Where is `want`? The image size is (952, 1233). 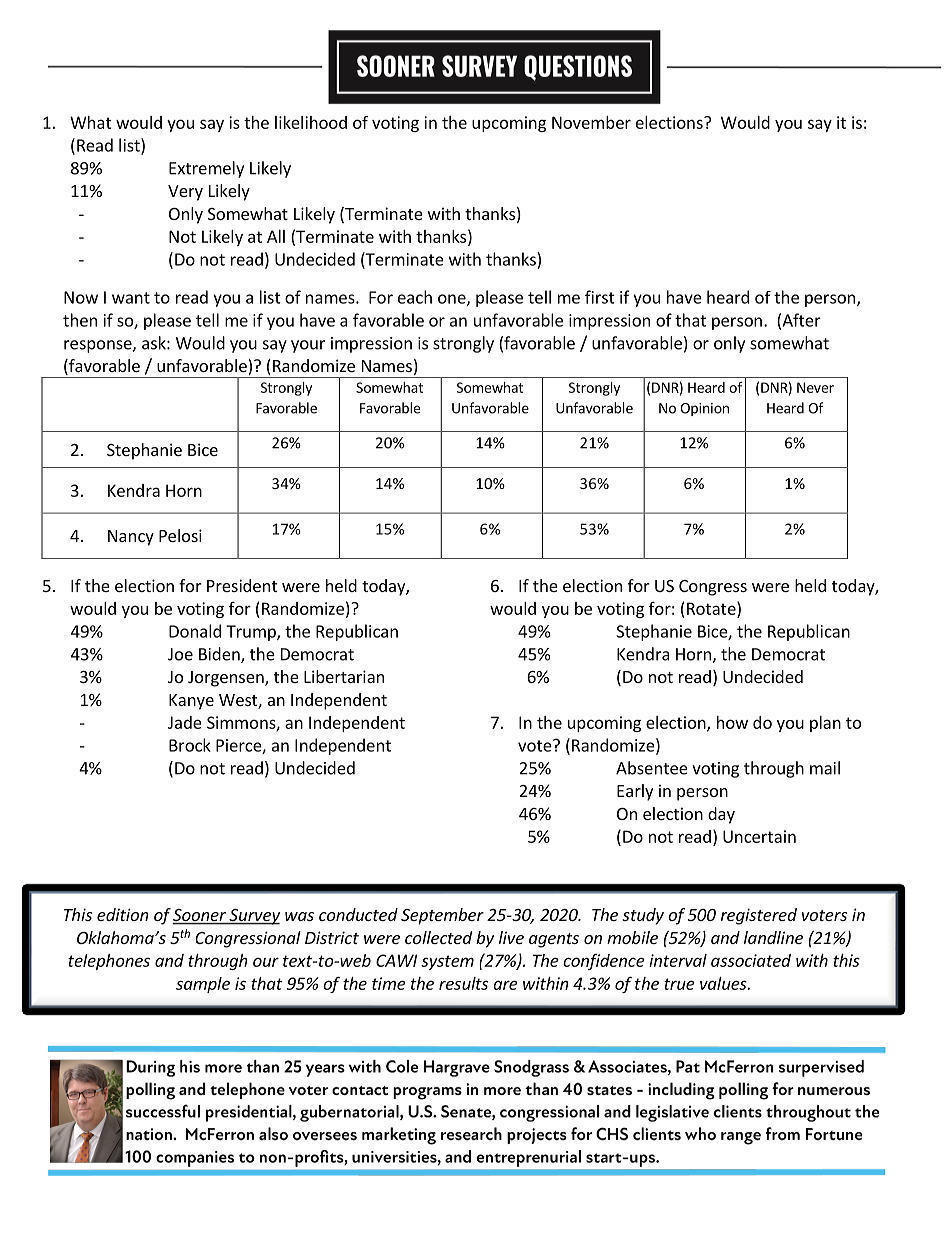
want is located at coordinates (131, 298).
